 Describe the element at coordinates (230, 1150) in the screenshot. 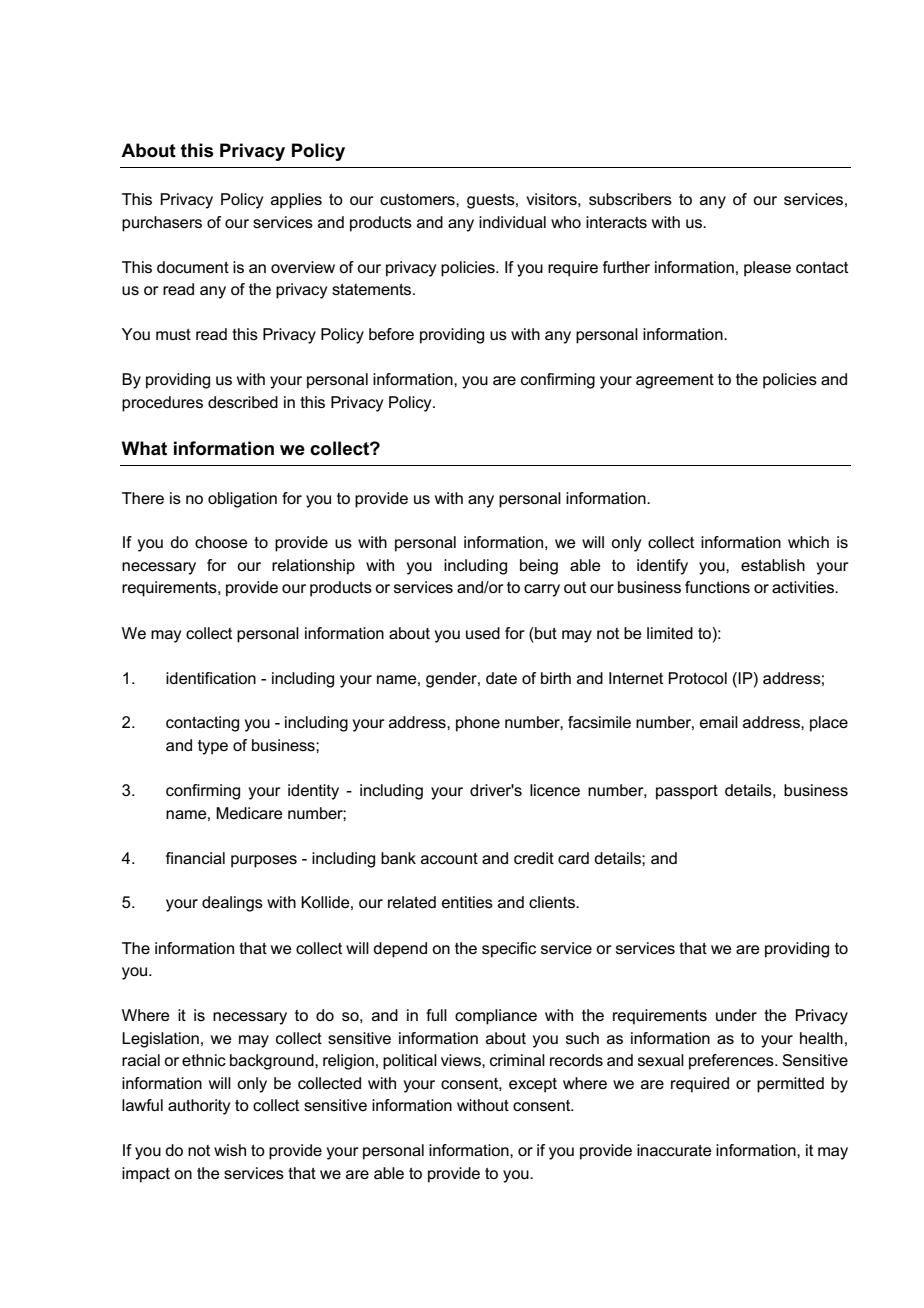

I see `wish` at that location.
